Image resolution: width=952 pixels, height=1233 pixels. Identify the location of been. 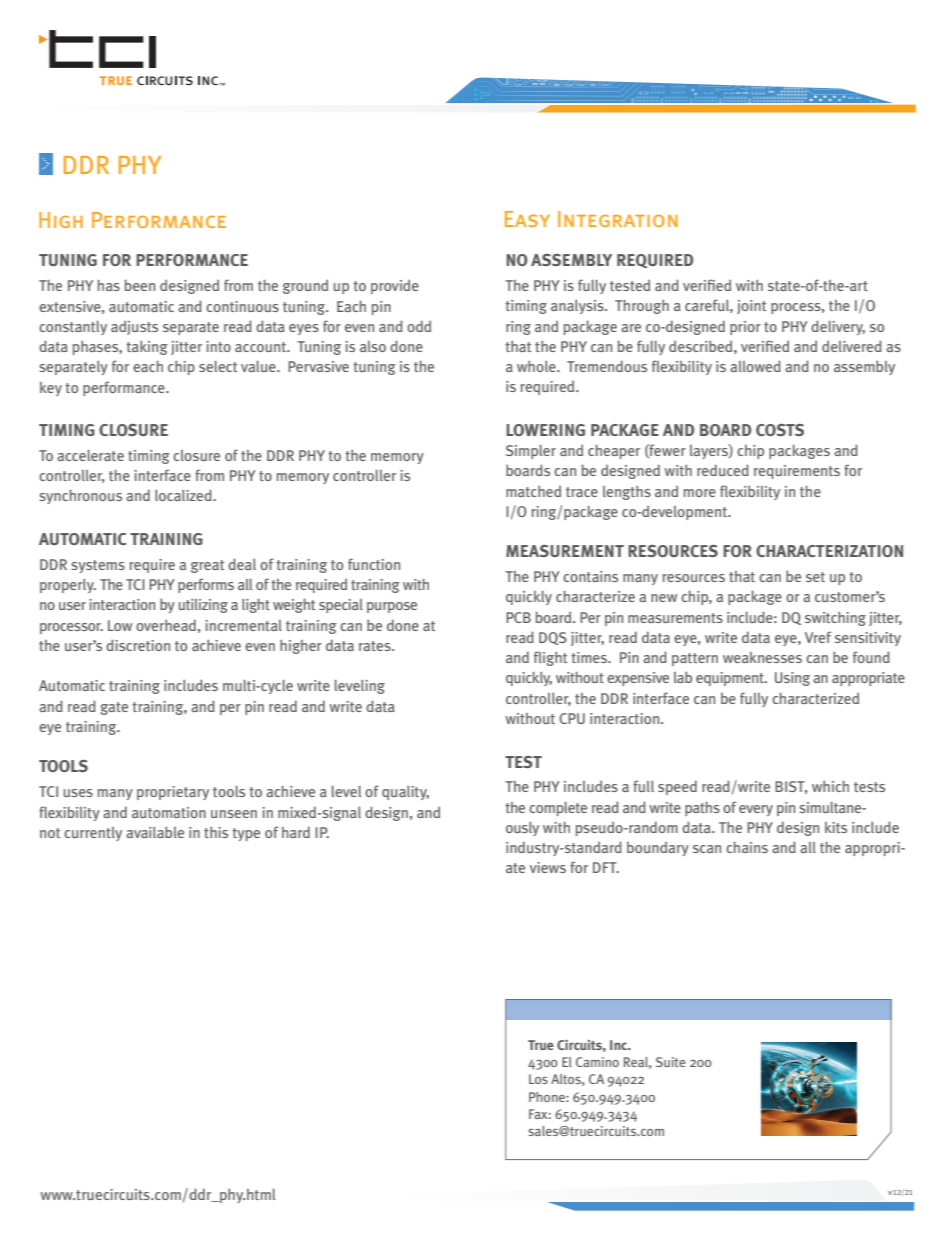
(140, 285).
